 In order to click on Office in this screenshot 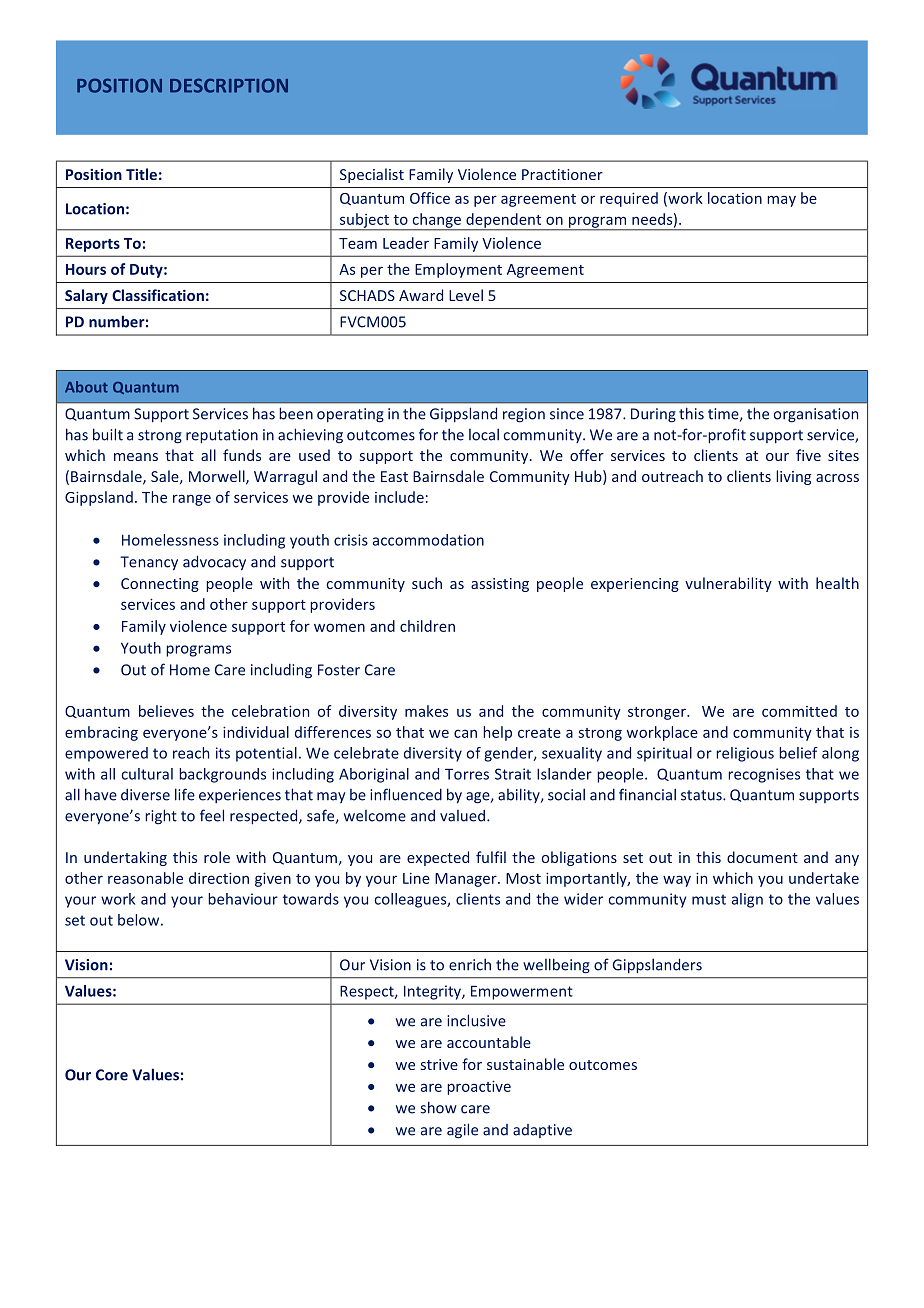, I will do `click(430, 198)`.
